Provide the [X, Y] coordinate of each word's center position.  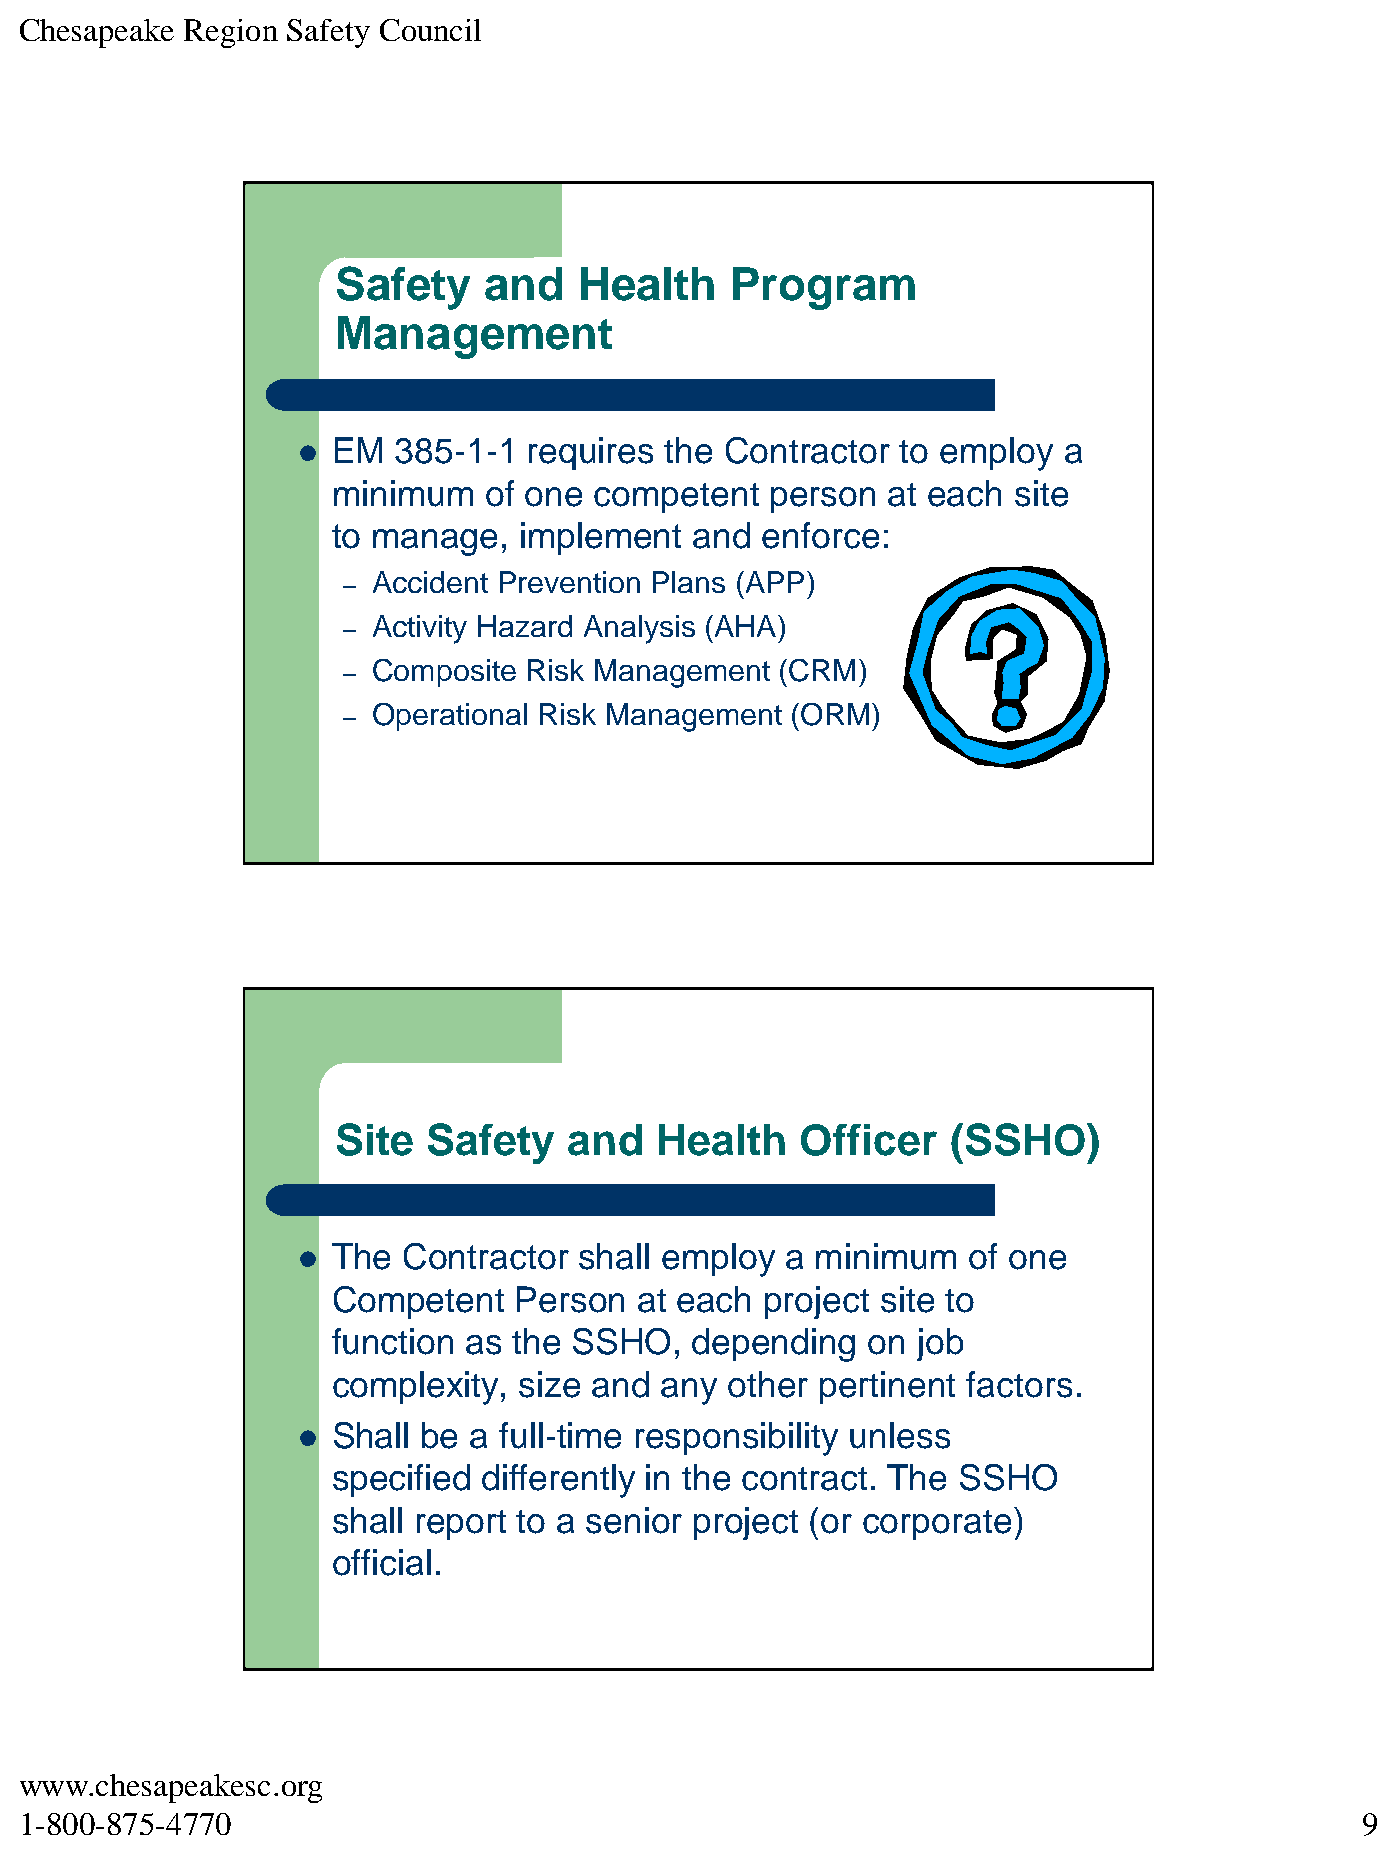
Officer [869, 1140]
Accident [430, 582]
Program [824, 288]
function [392, 1341]
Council [430, 30]
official [382, 1562]
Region [231, 33]
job [940, 1344]
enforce [820, 535]
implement [601, 538]
